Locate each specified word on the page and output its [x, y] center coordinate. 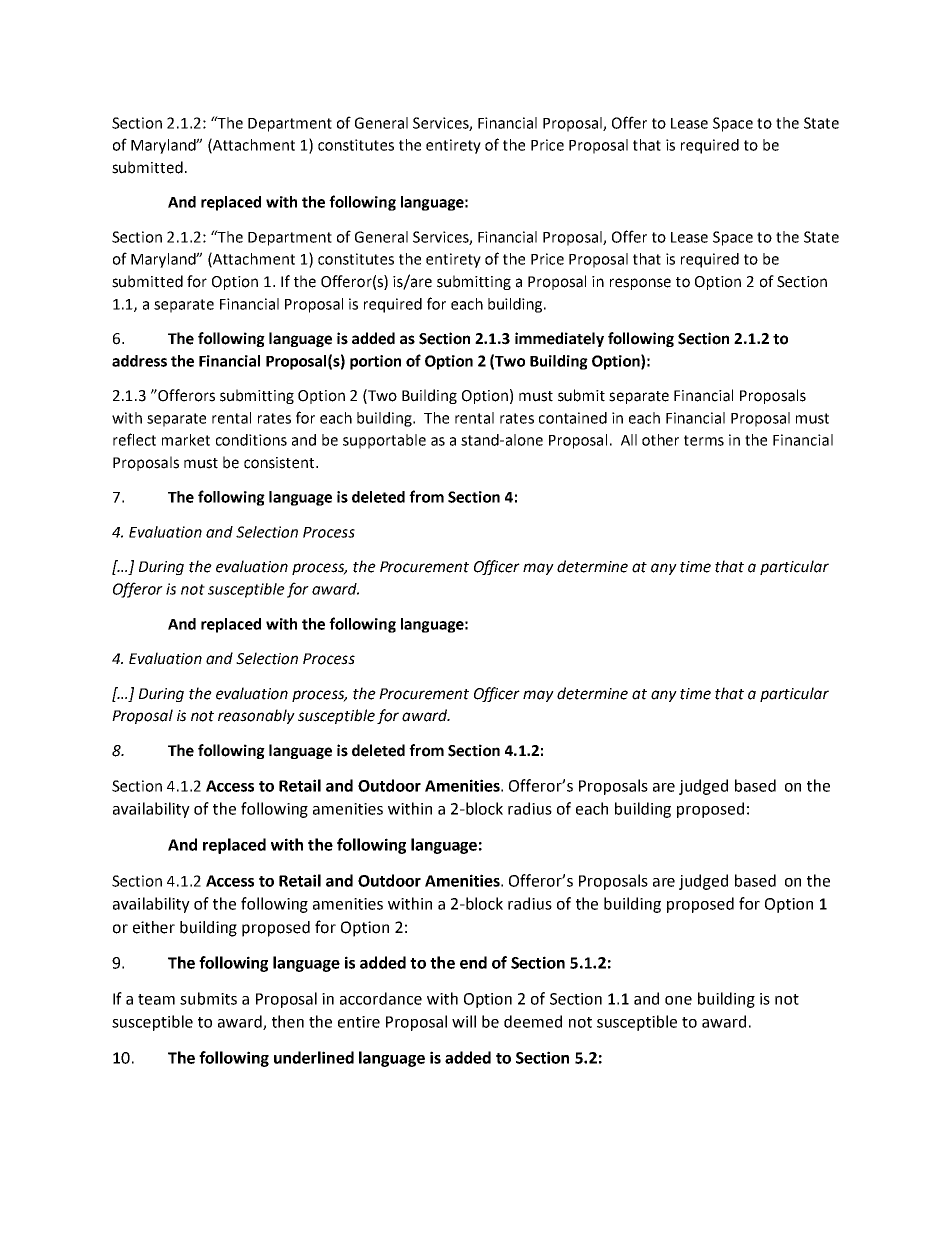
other [660, 440]
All [629, 440]
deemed [533, 1021]
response [640, 284]
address [139, 361]
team [156, 999]
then [288, 1021]
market [186, 440]
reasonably [256, 716]
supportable [384, 441]
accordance [381, 998]
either [154, 927]
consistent [280, 463]
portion [375, 362]
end [473, 962]
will [464, 1021]
